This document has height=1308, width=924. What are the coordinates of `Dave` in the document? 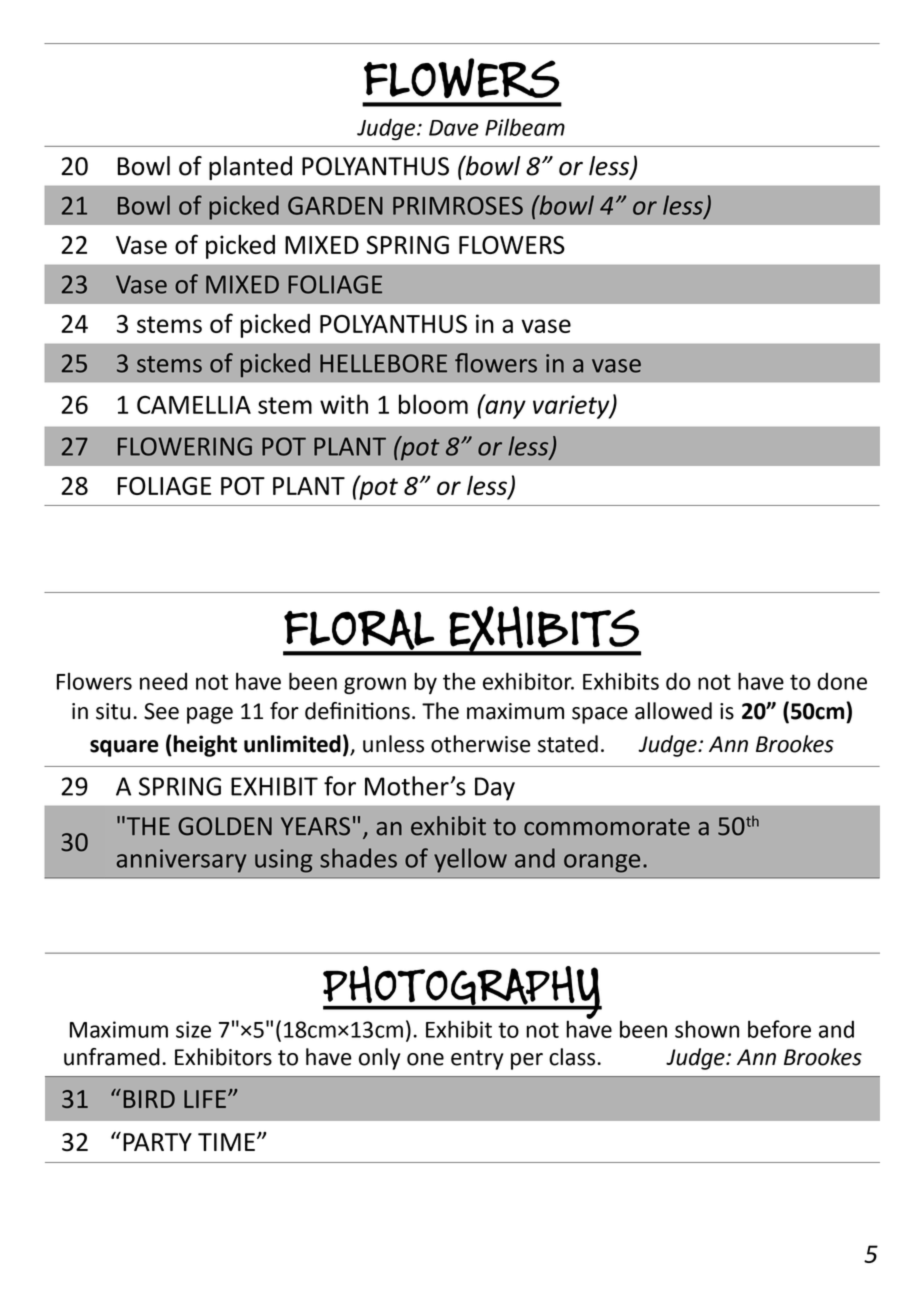 It's located at (454, 128).
